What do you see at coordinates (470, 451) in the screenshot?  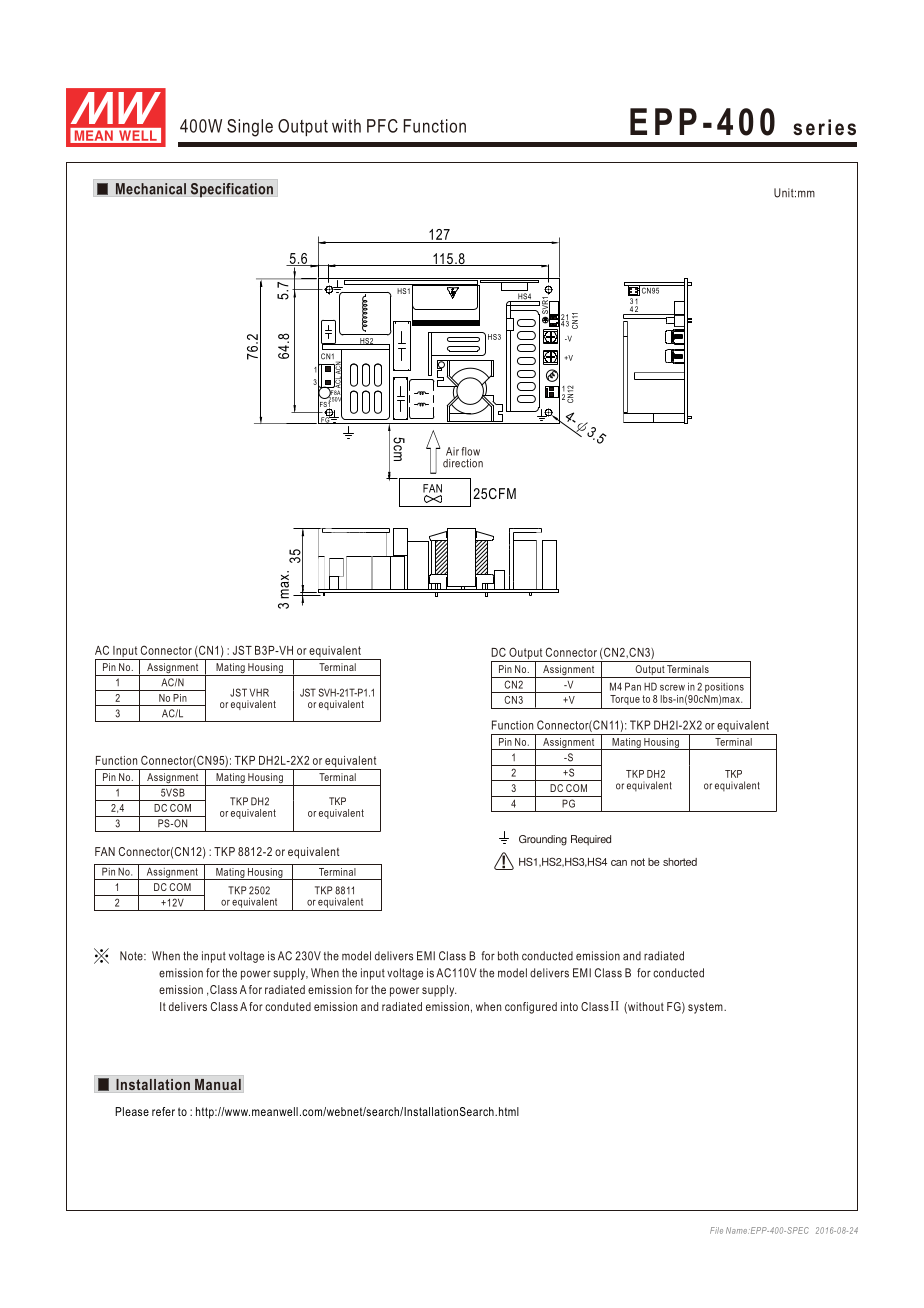 I see `flow` at bounding box center [470, 451].
